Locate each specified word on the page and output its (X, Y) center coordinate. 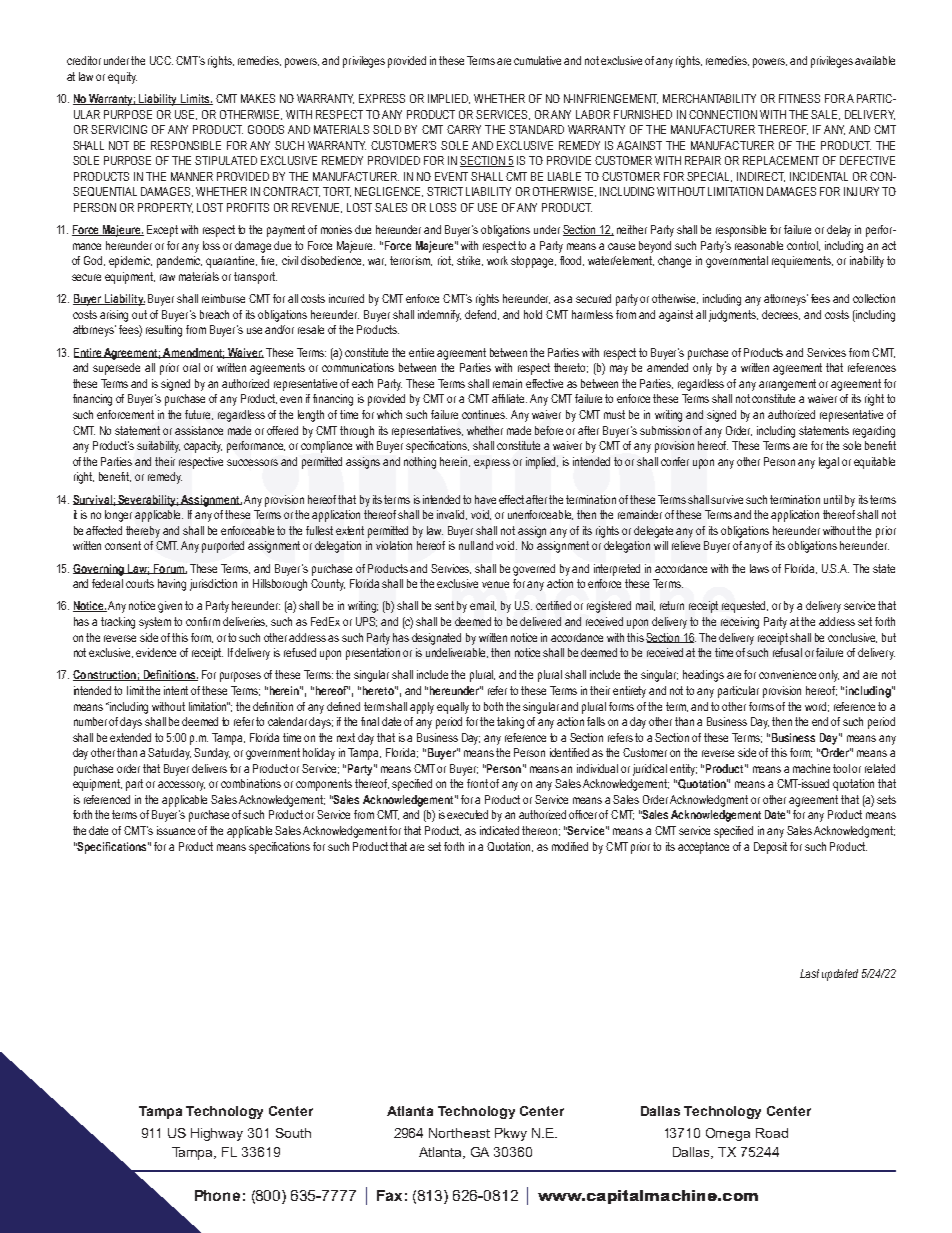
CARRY (464, 129)
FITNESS (799, 98)
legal (829, 463)
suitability (158, 447)
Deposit (770, 848)
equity (122, 78)
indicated (499, 830)
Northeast (459, 1133)
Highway (217, 1134)
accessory (181, 786)
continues (484, 414)
